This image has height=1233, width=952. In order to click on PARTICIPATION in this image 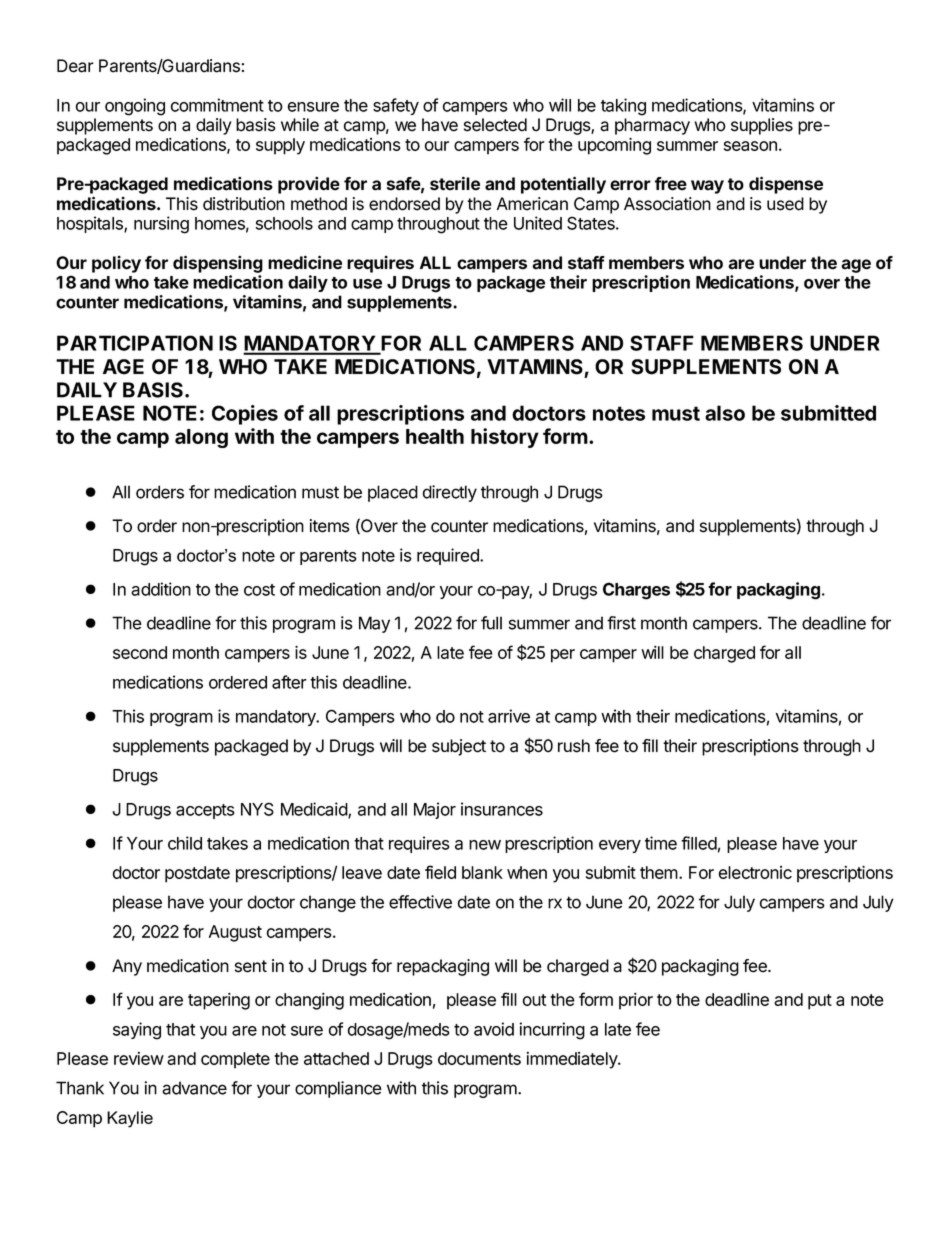, I will do `click(135, 343)`.
